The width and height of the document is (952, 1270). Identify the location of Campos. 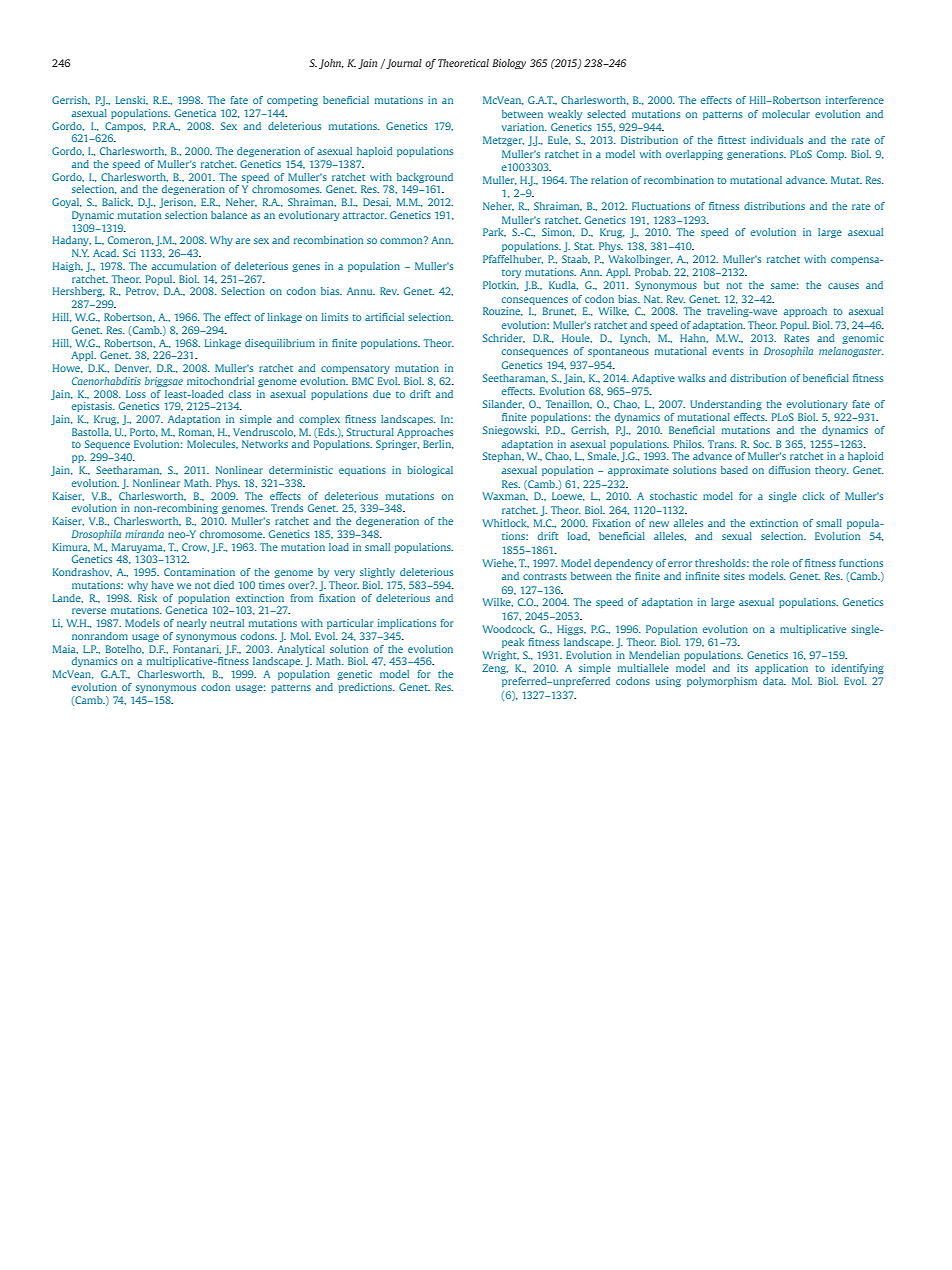
(125, 127).
